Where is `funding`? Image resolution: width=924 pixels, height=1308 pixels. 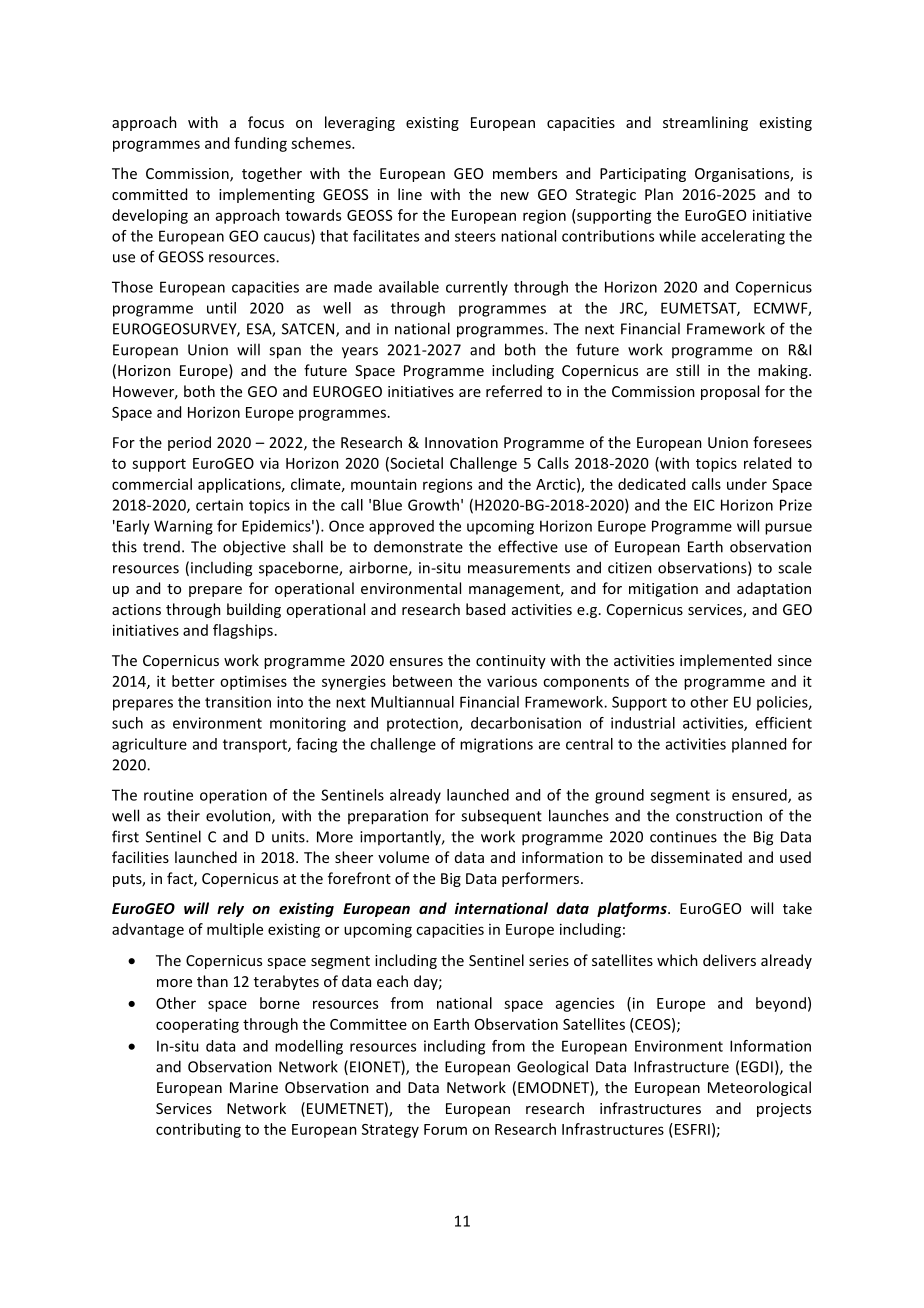 funding is located at coordinates (260, 144).
